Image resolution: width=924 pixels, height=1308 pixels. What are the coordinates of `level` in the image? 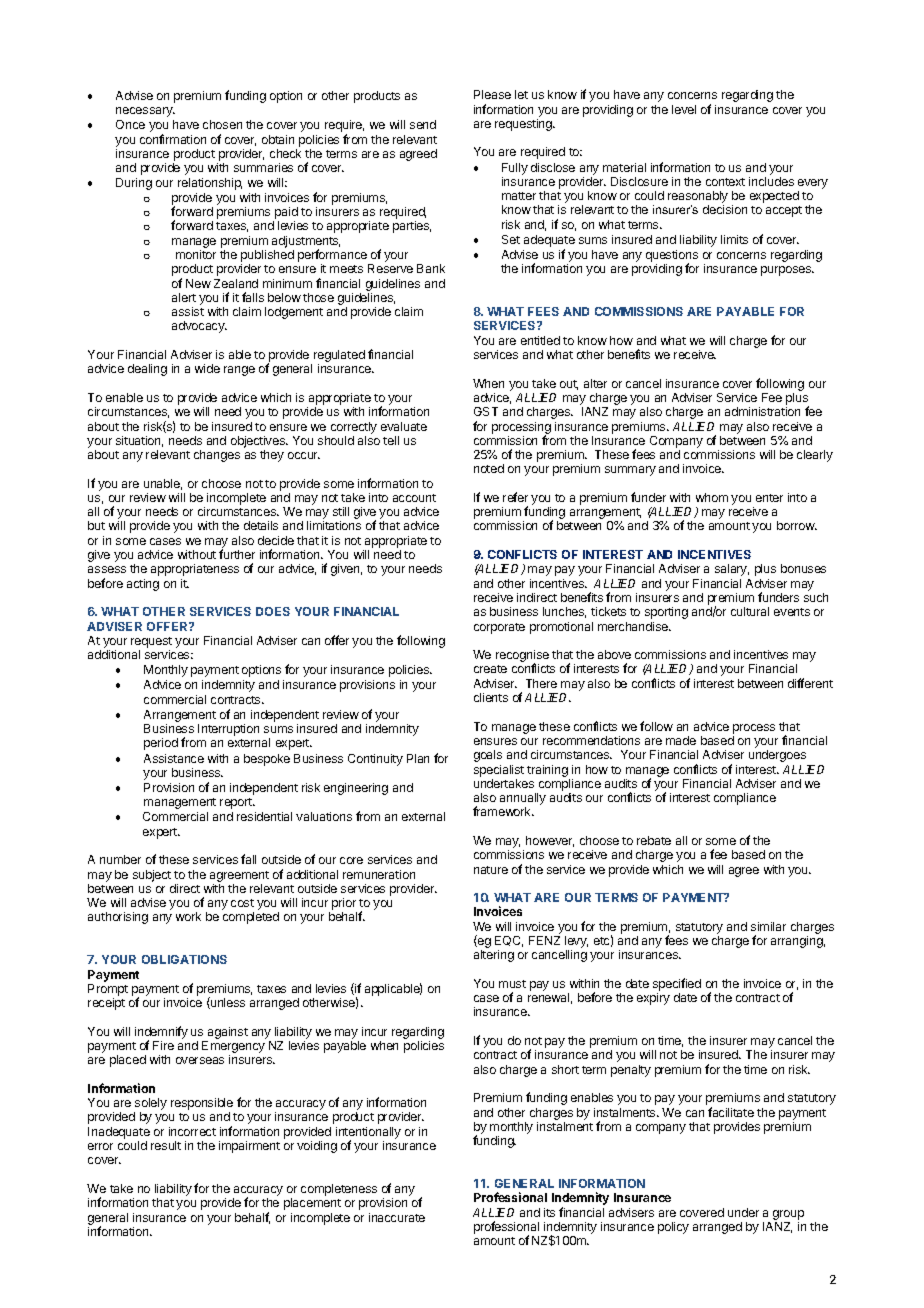 It's located at (684, 109).
